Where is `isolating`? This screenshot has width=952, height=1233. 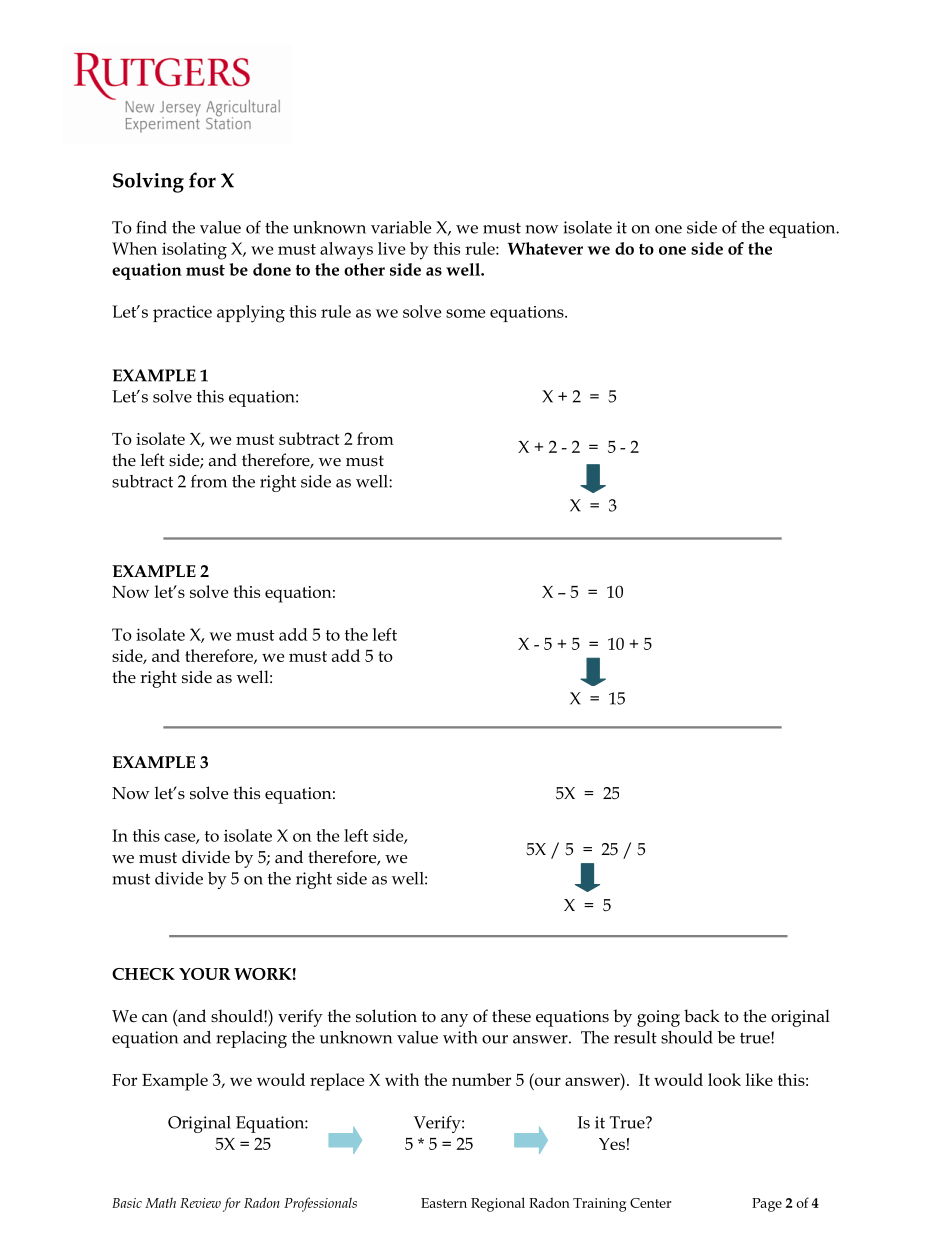 isolating is located at coordinates (194, 251).
